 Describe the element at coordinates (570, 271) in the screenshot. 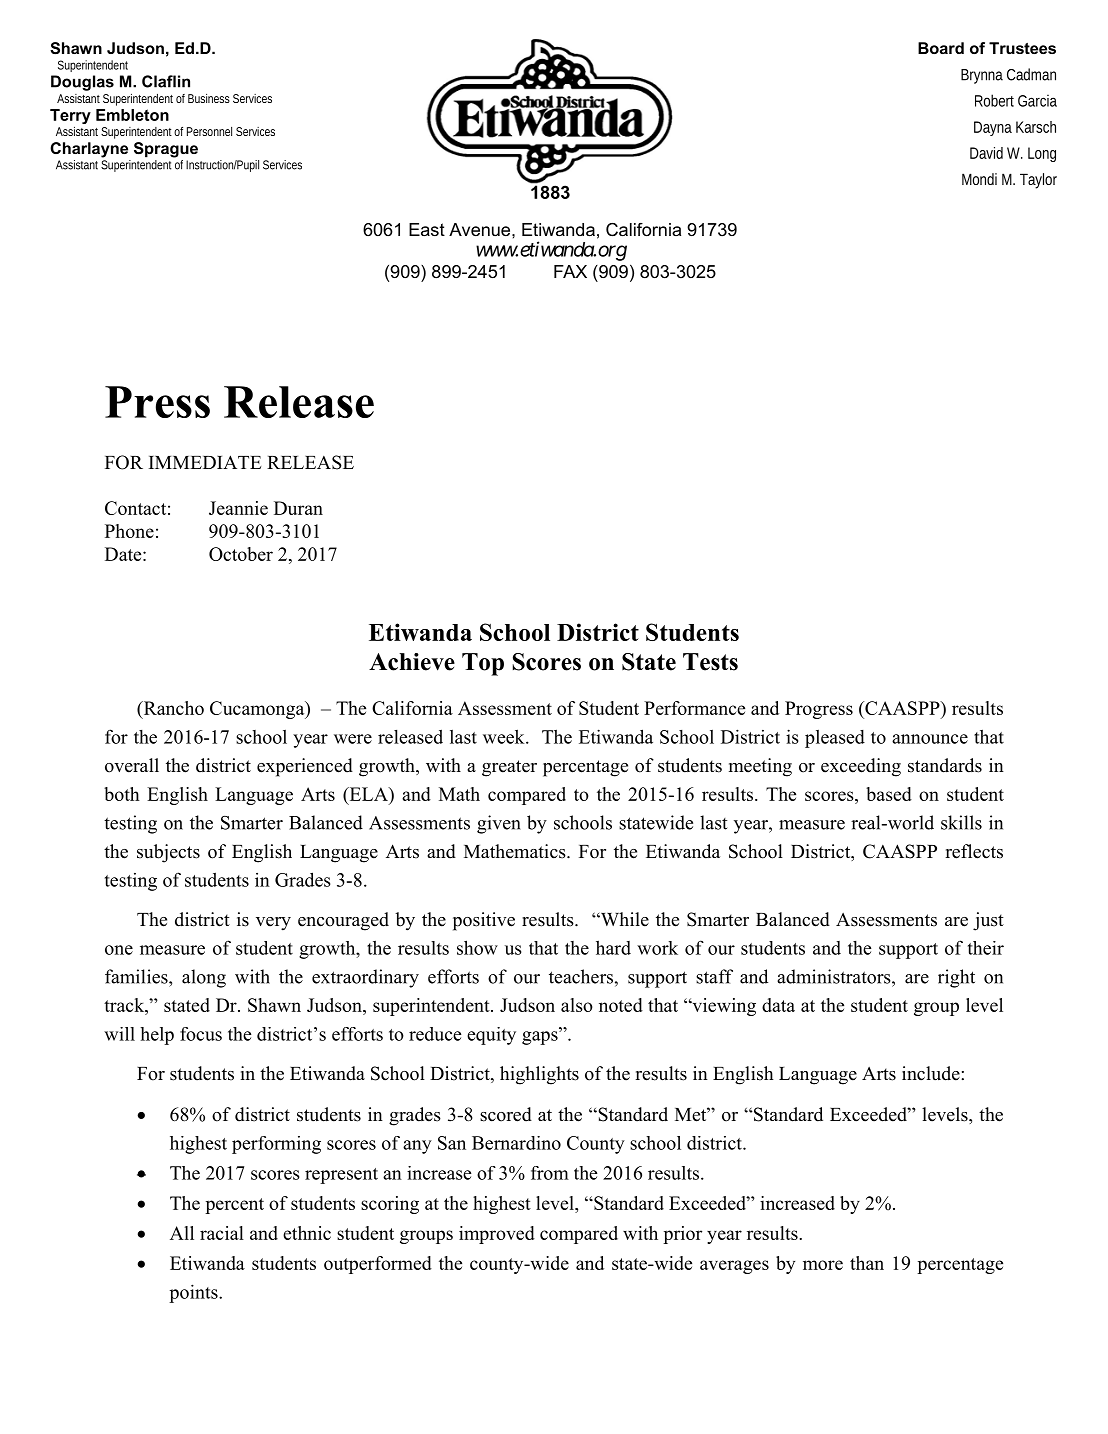

I see `FAX` at that location.
